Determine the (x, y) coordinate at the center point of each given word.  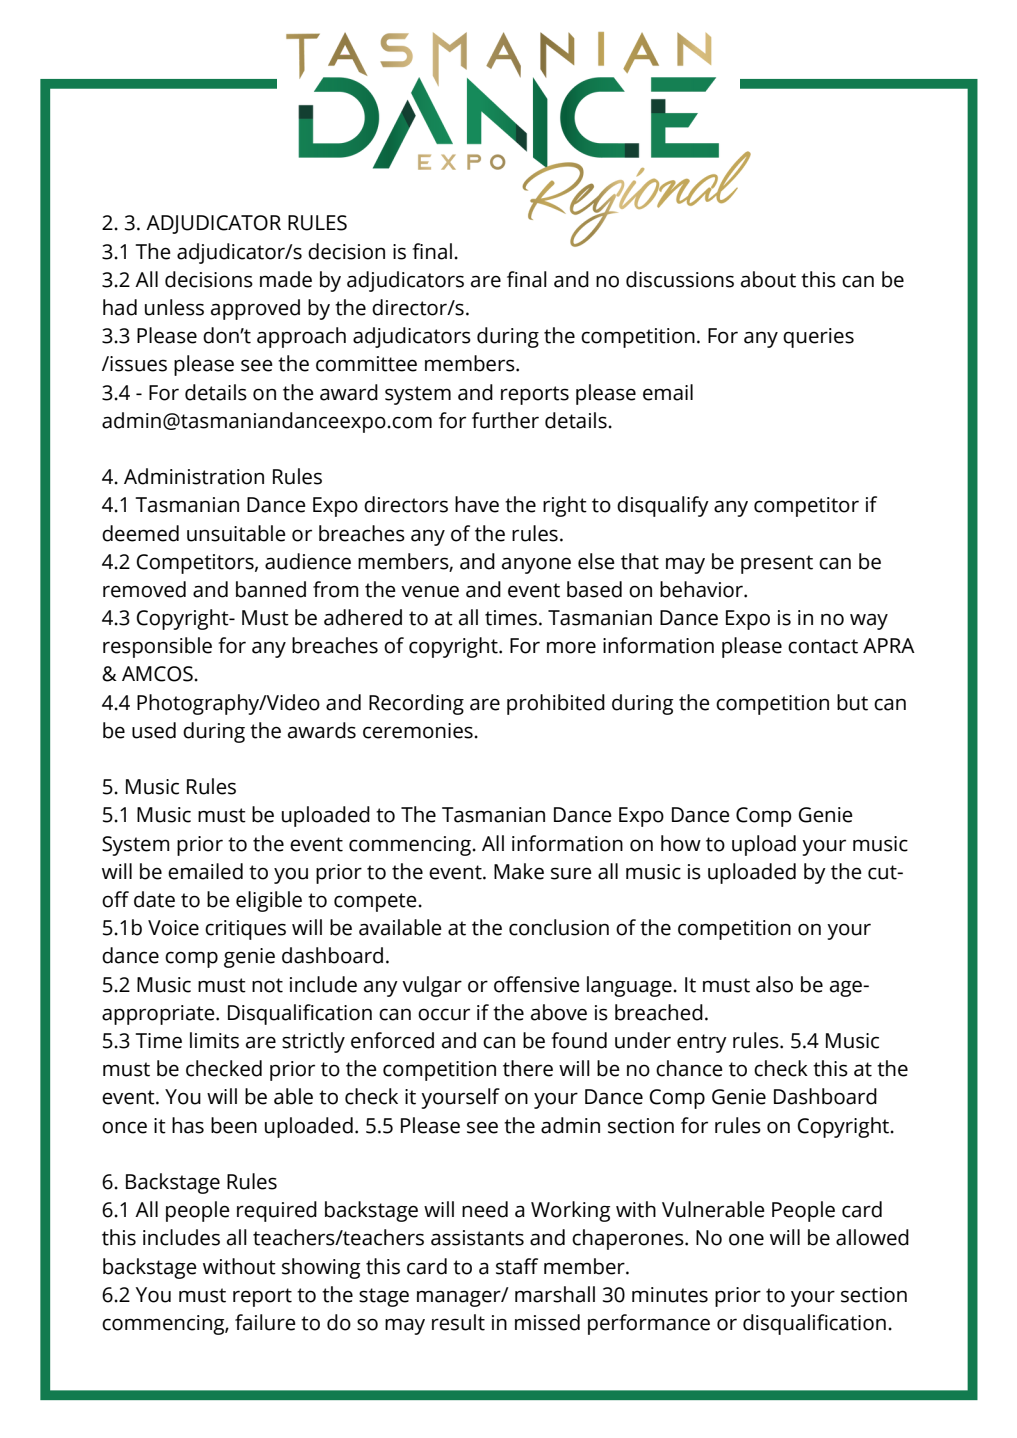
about (768, 279)
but (852, 702)
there (528, 1068)
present (777, 564)
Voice (173, 928)
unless (174, 307)
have (477, 504)
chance (689, 1068)
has (188, 1125)
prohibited (556, 704)
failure (265, 1322)
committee (366, 364)
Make (519, 871)
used (154, 730)
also (774, 984)
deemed (140, 533)
